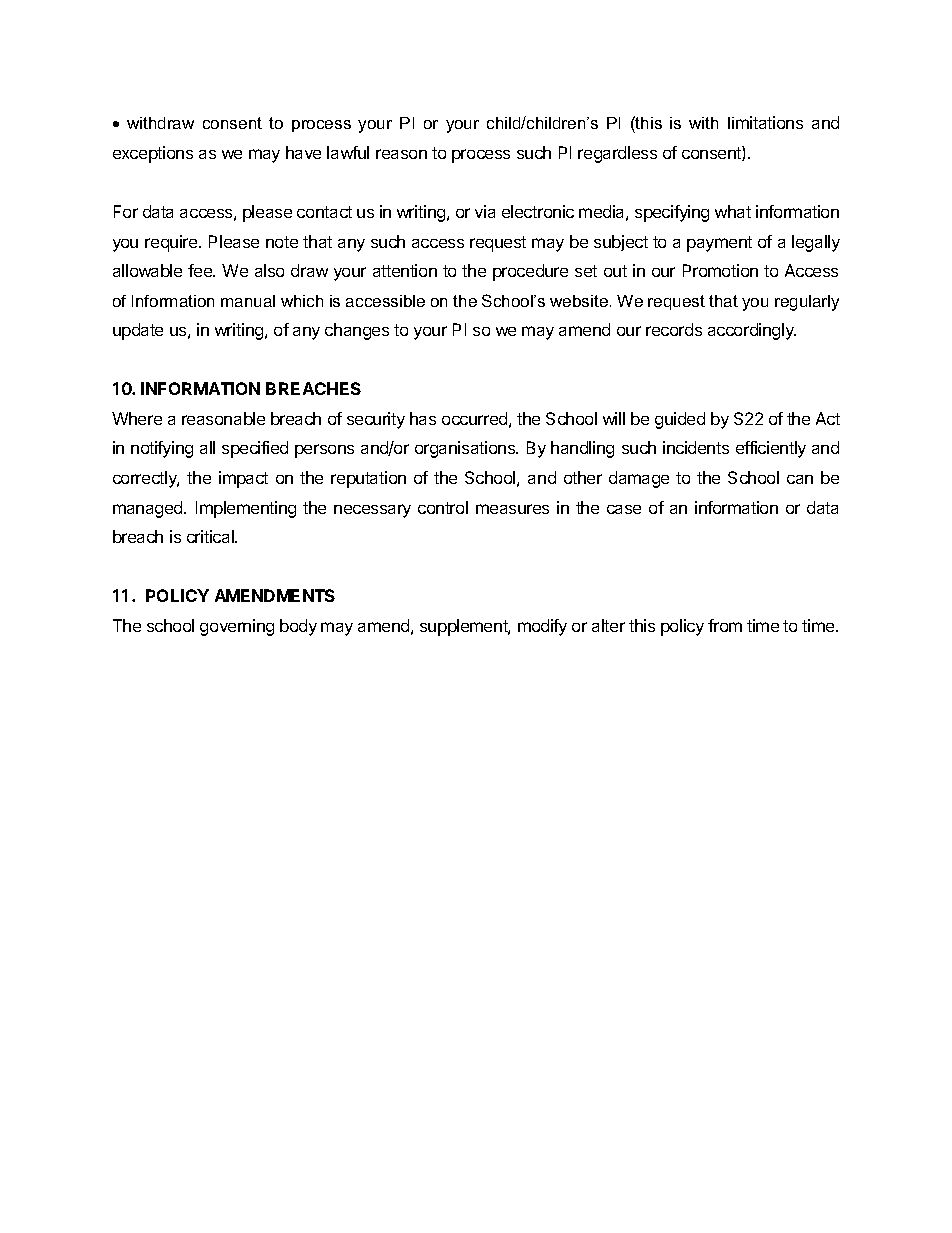 Image resolution: width=952 pixels, height=1233 pixels. I want to click on manual, so click(248, 301).
